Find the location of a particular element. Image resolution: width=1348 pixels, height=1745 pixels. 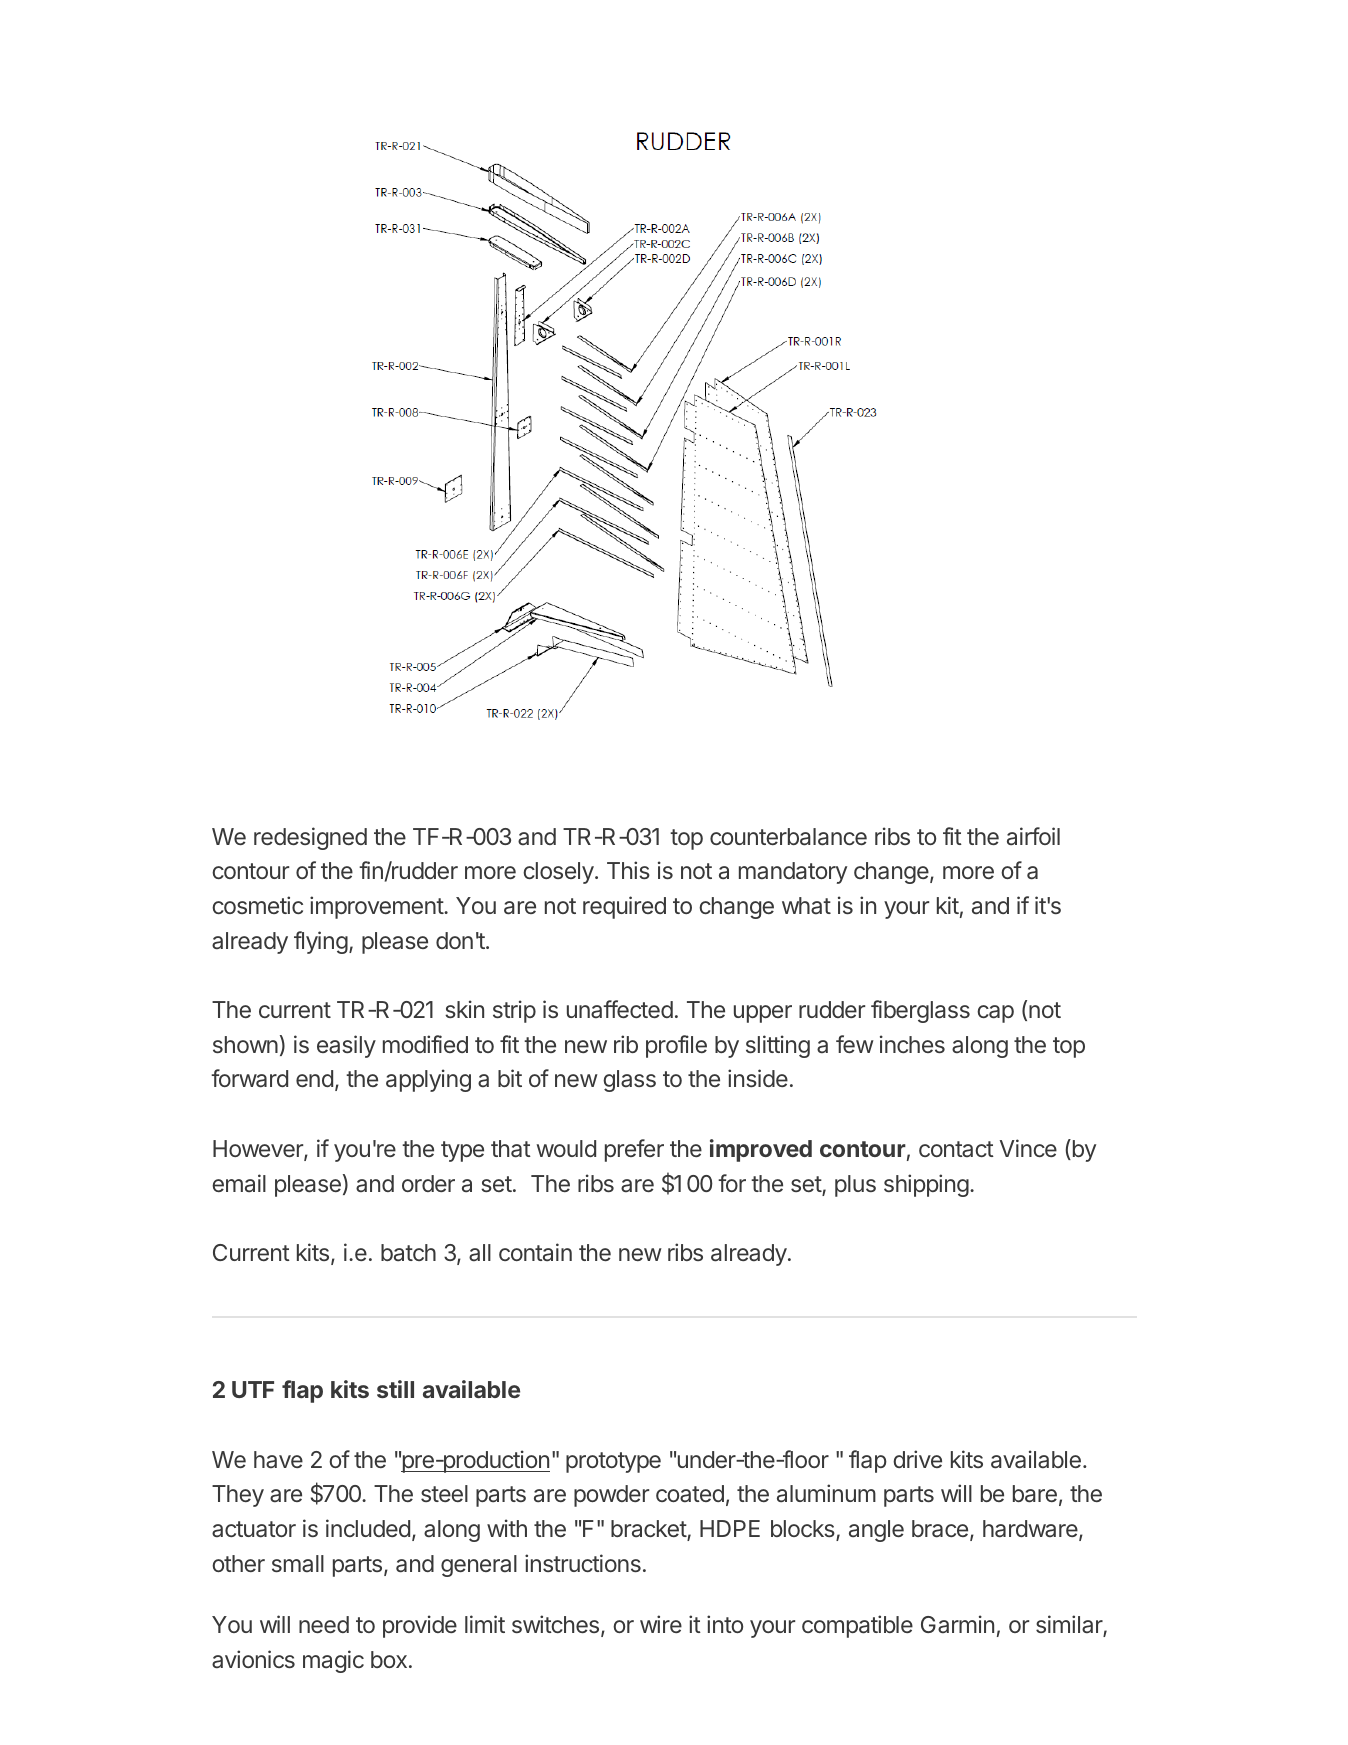

contact is located at coordinates (956, 1149).
